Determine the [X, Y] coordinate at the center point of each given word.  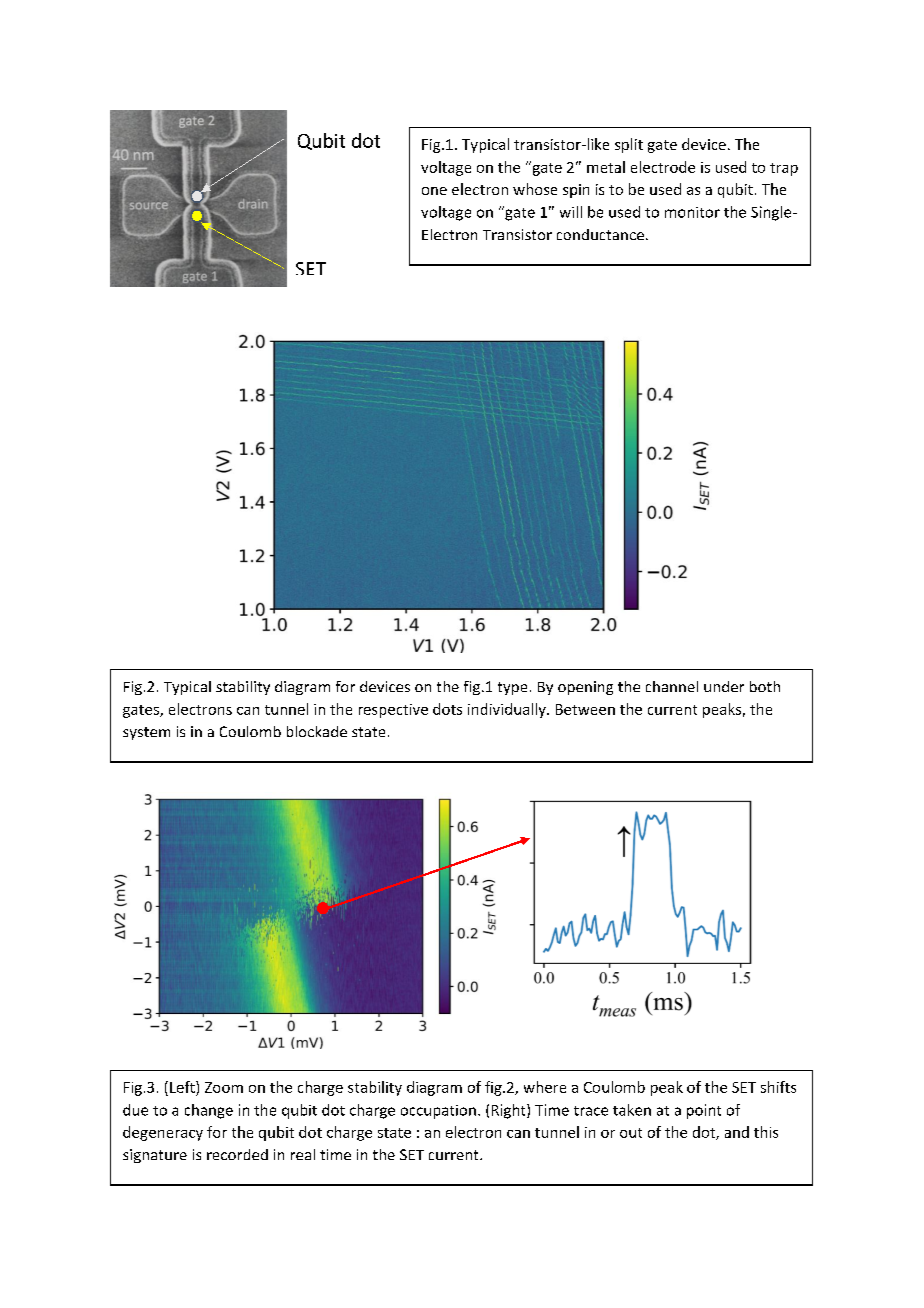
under [724, 686]
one [434, 191]
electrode [663, 167]
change [209, 1111]
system [146, 733]
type [512, 688]
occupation [438, 1112]
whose [535, 189]
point [704, 1111]
